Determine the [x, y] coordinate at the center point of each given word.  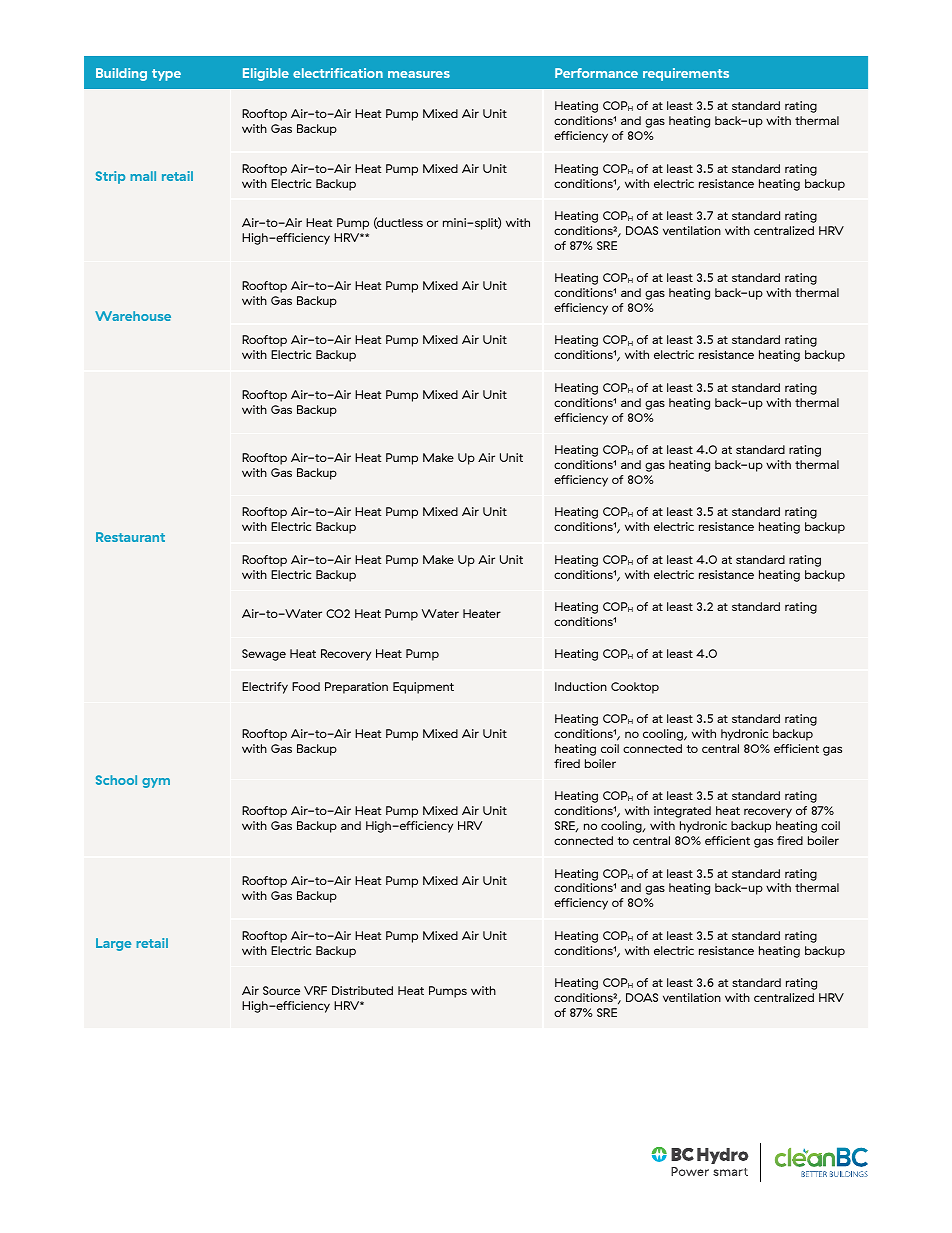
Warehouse [133, 316]
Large [113, 944]
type [166, 75]
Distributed [362, 990]
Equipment [423, 688]
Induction [581, 686]
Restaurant [130, 537]
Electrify [265, 688]
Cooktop [635, 688]
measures [419, 74]
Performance [596, 73]
